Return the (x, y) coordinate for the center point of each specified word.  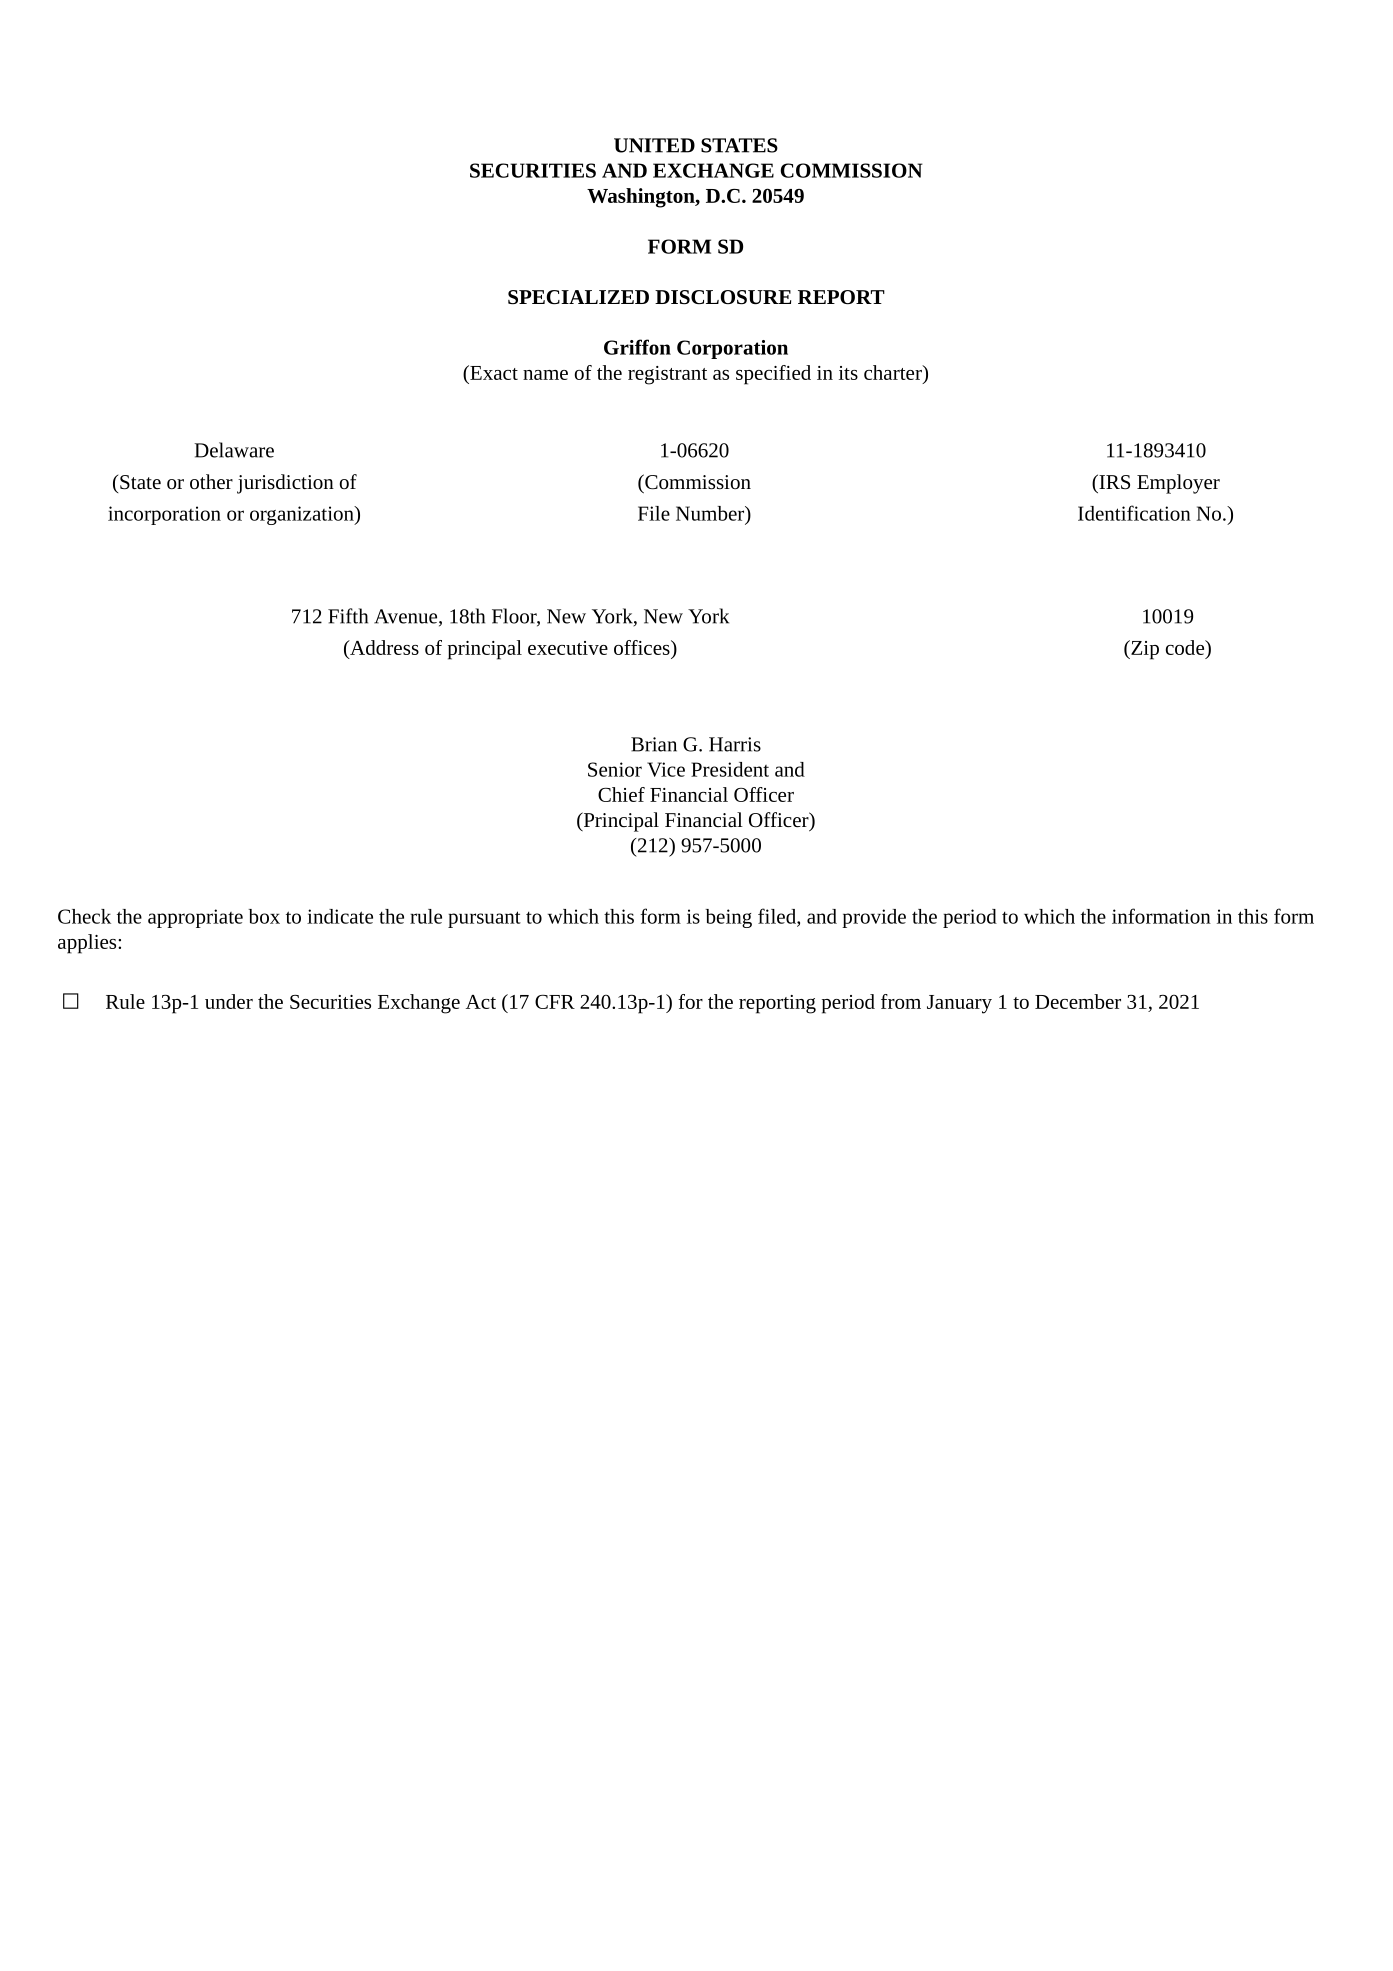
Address (383, 647)
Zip (1144, 650)
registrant (667, 375)
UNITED (654, 145)
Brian (654, 744)
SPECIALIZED (578, 297)
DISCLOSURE (723, 297)
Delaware (234, 450)
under (229, 1001)
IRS (1113, 481)
